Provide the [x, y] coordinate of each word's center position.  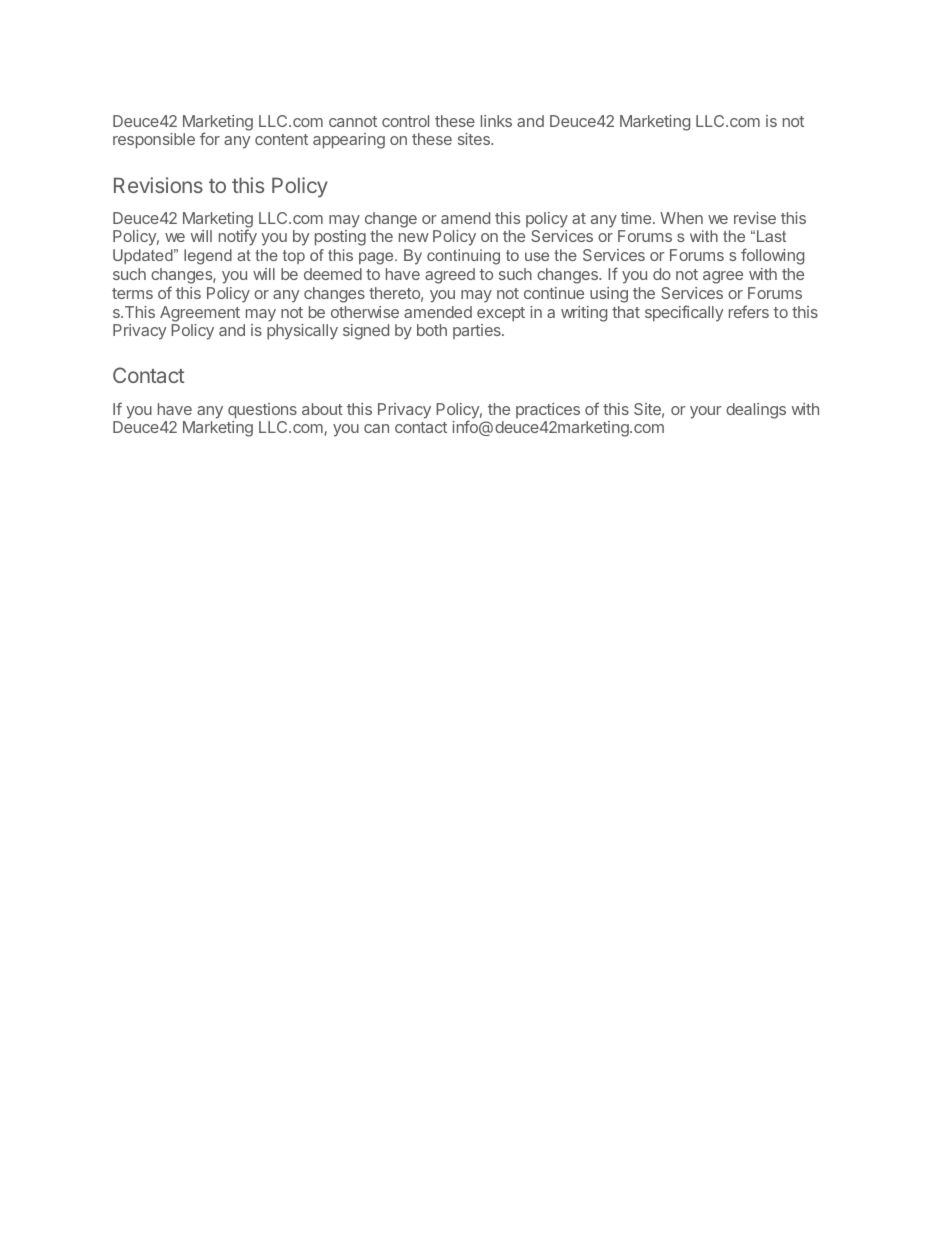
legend [208, 257]
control [405, 121]
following [772, 256]
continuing [463, 257]
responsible [154, 141]
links [496, 121]
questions [262, 411]
